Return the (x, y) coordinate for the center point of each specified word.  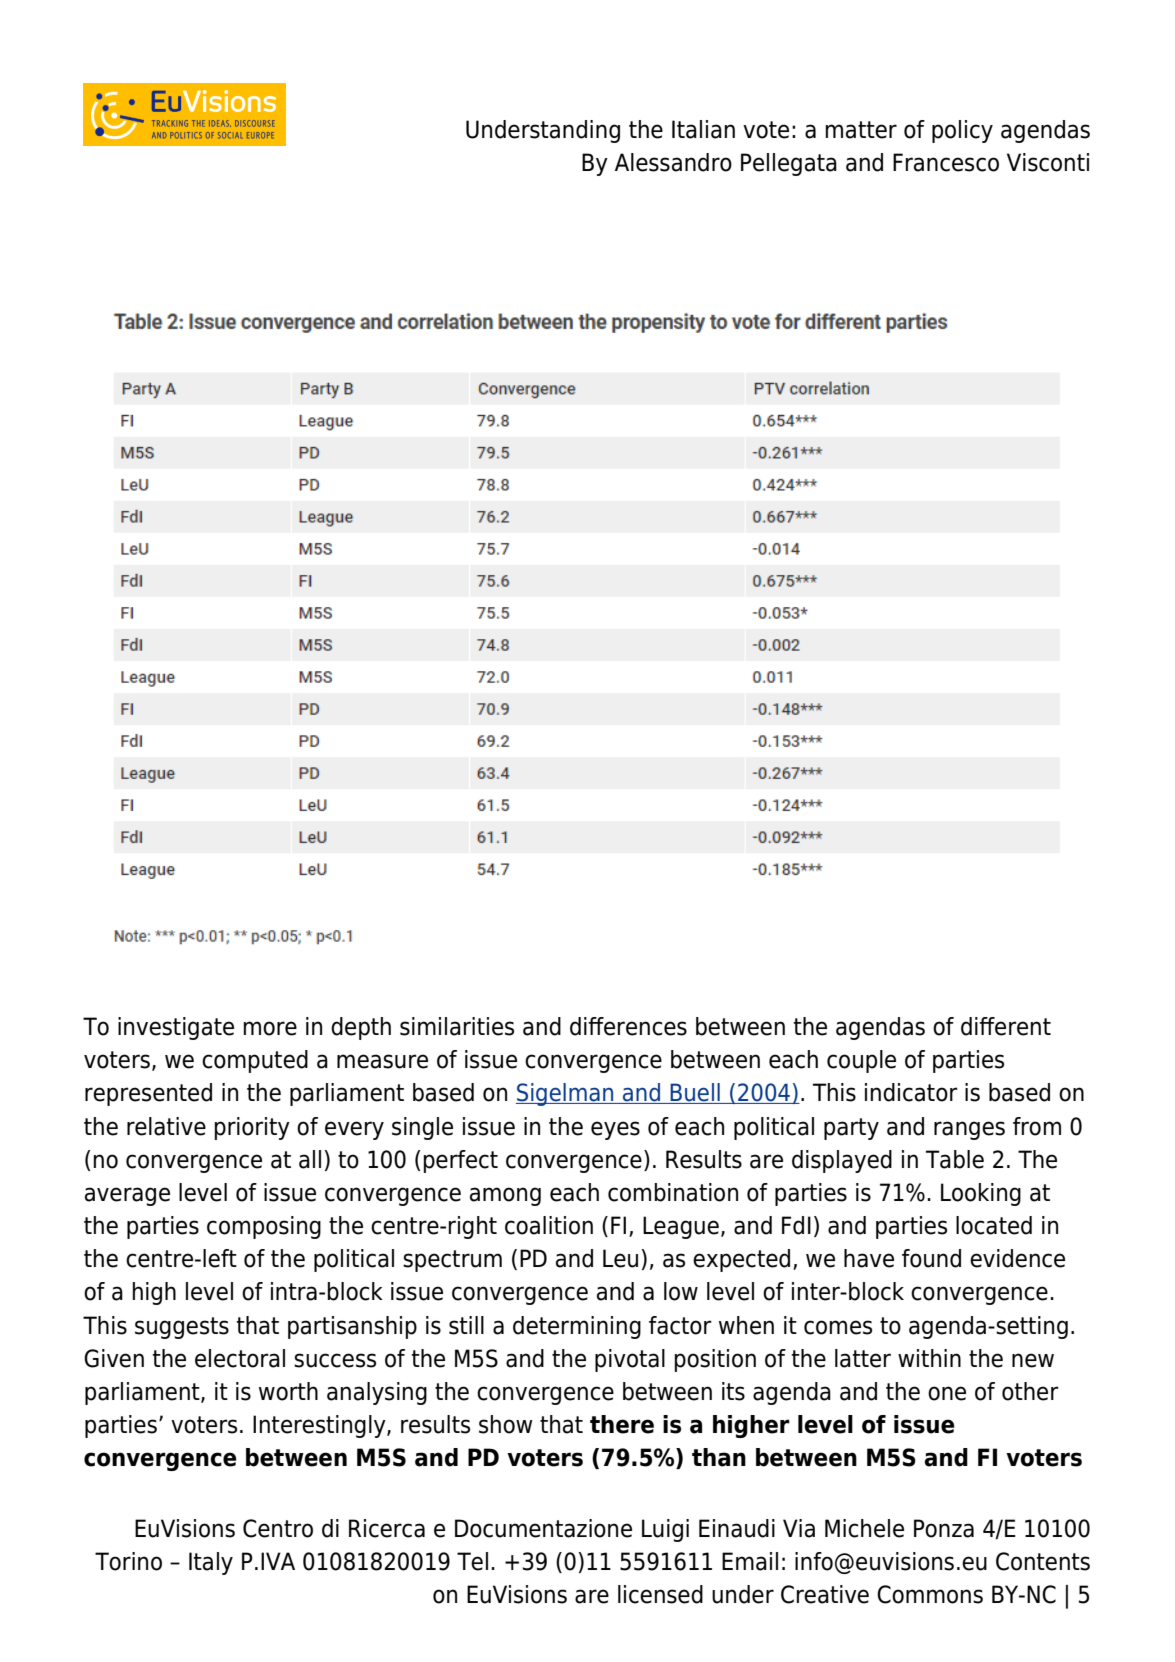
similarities (457, 1026)
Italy (211, 1563)
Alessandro (673, 162)
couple (861, 1061)
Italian (703, 129)
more (270, 1028)
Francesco (946, 162)
